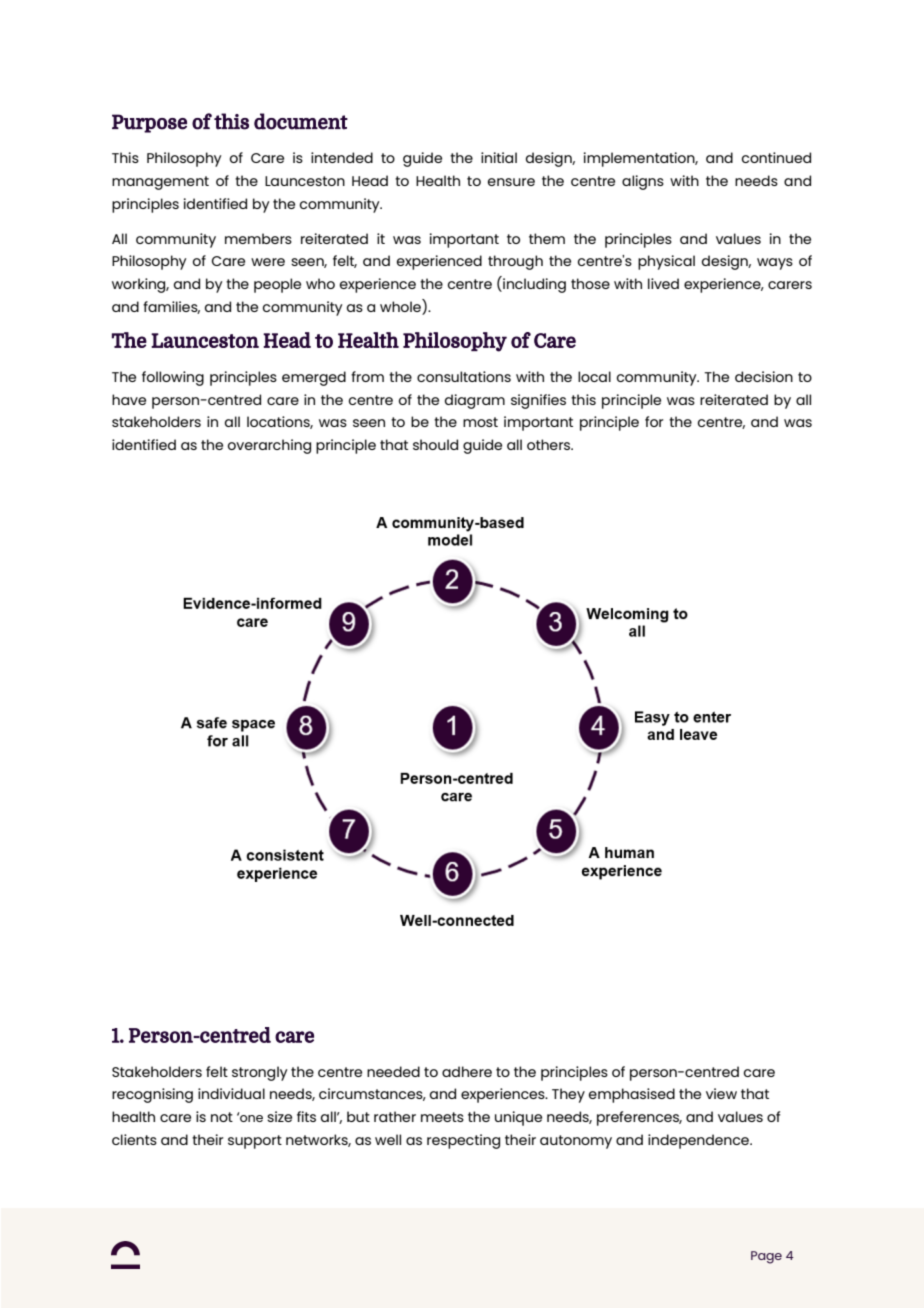 This screenshot has width=924, height=1308. What do you see at coordinates (499, 157) in the screenshot?
I see `initial` at bounding box center [499, 157].
